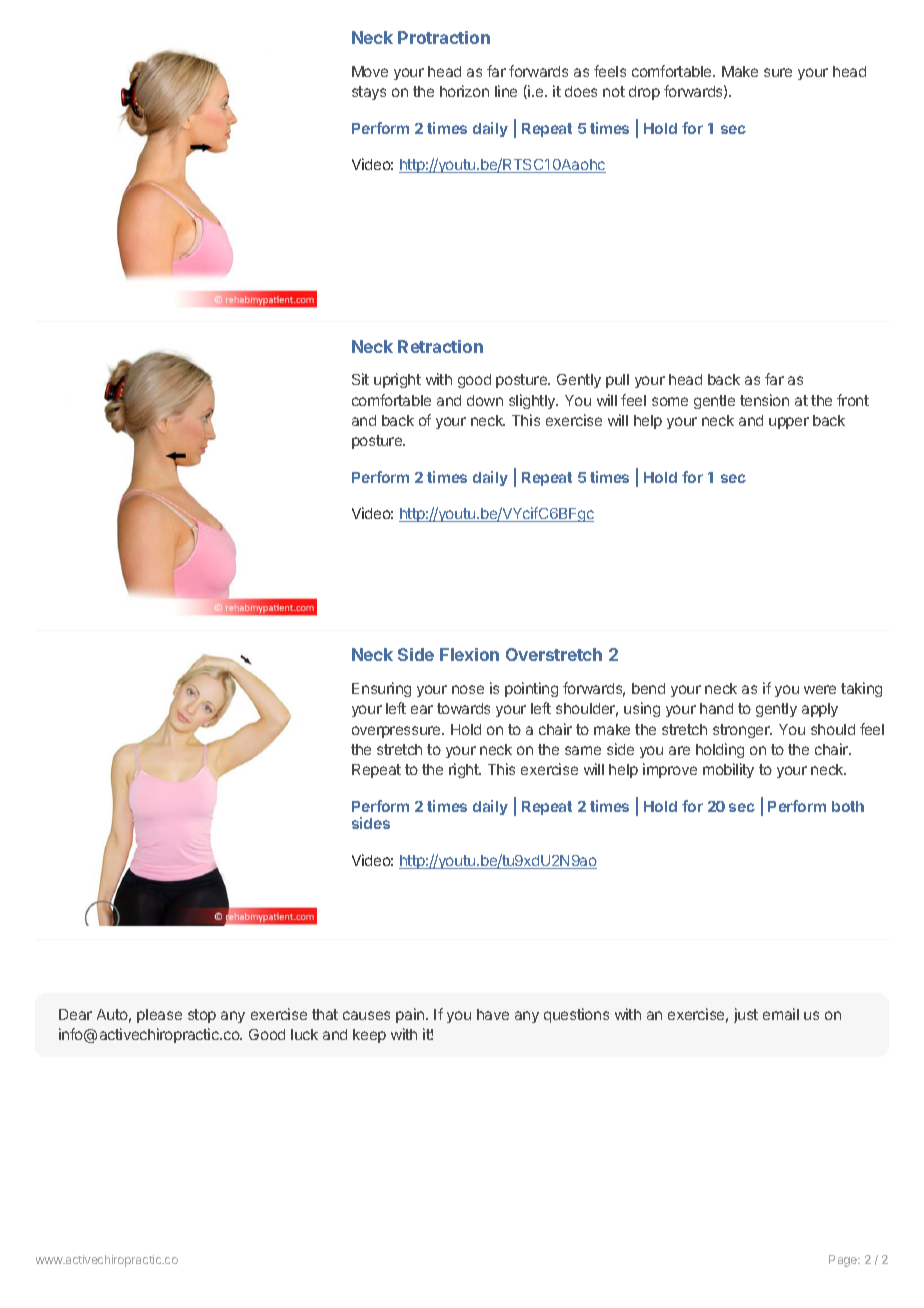 The height and width of the document is (1308, 924). What do you see at coordinates (440, 346) in the document?
I see `Retraction` at bounding box center [440, 346].
